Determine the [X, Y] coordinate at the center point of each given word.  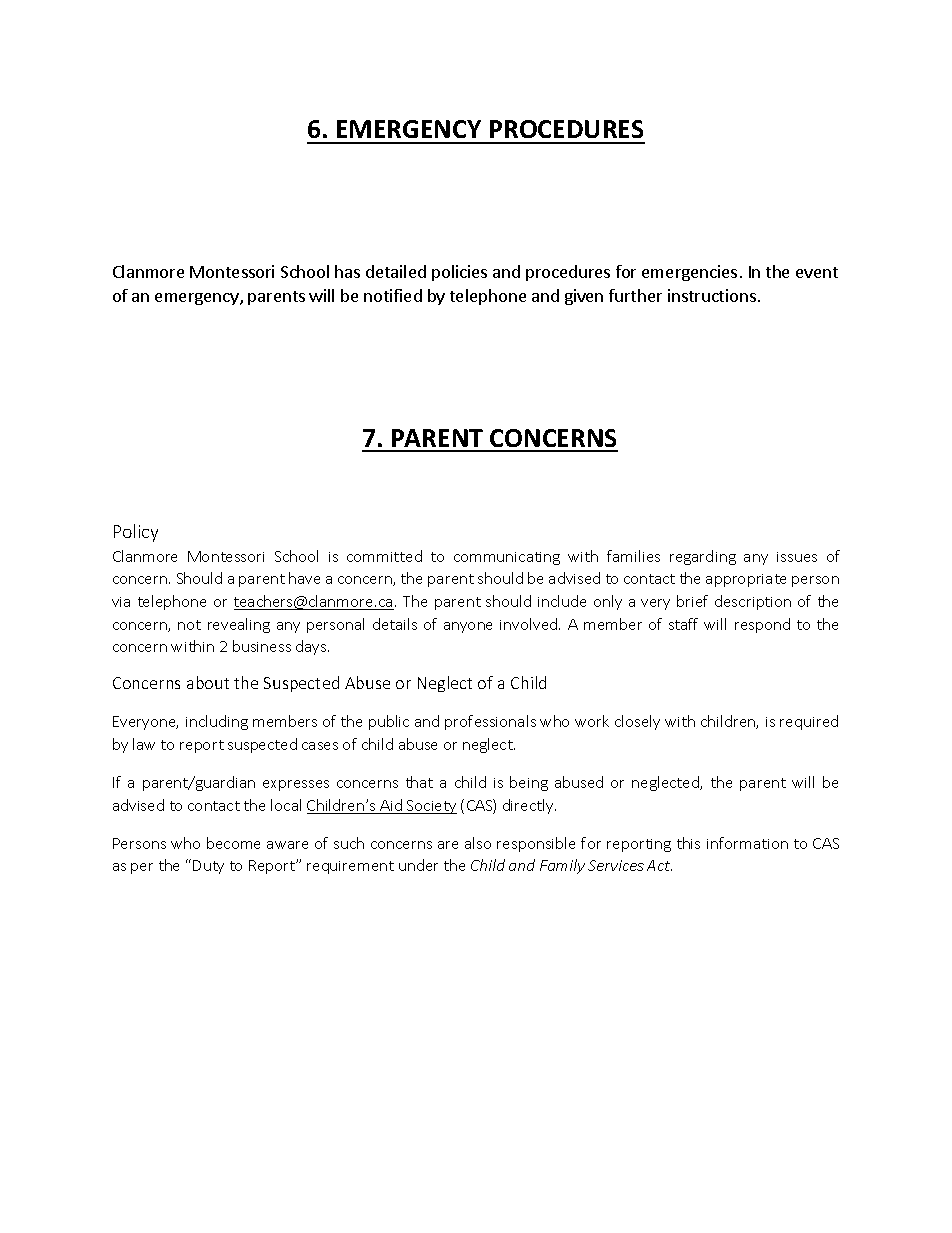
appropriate [746, 580]
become [233, 843]
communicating [507, 558]
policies [459, 273]
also [478, 843]
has [347, 271]
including [217, 722]
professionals [490, 722]
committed [384, 556]
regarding [703, 557]
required [809, 722]
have [304, 578]
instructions [712, 295]
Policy [136, 533]
